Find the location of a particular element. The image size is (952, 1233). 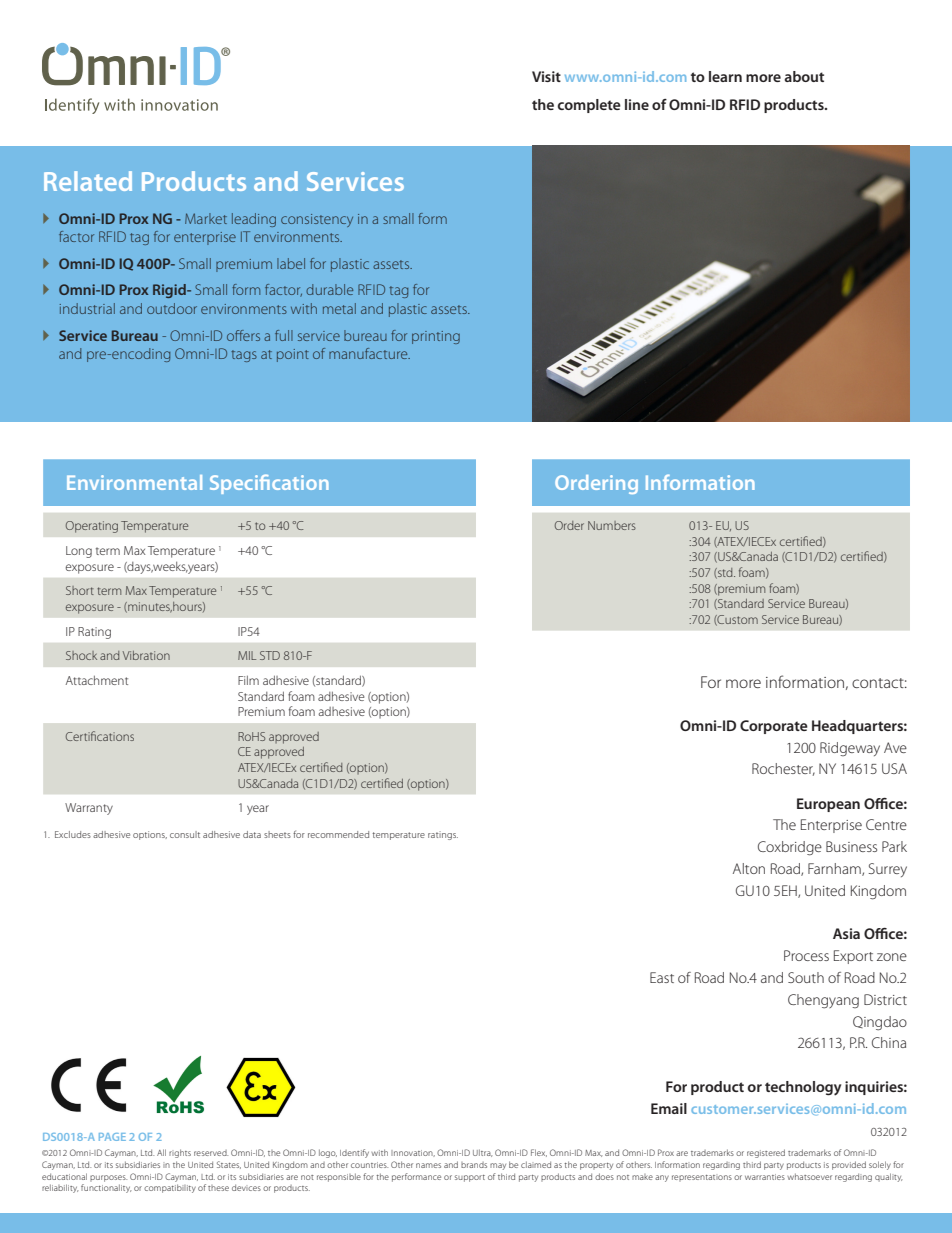

rights is located at coordinates (180, 1153).
